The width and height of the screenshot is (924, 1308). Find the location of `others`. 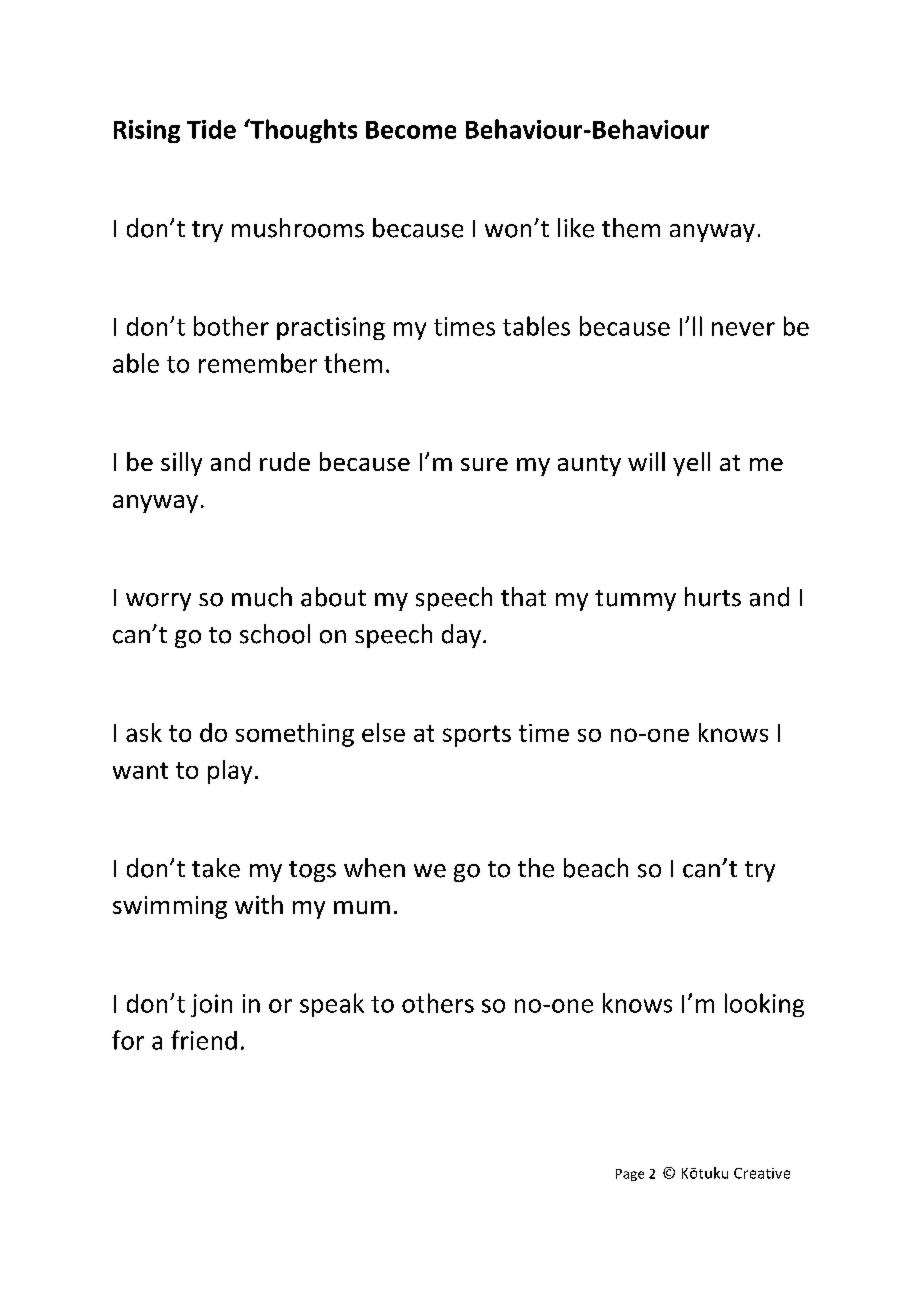

others is located at coordinates (438, 1003).
